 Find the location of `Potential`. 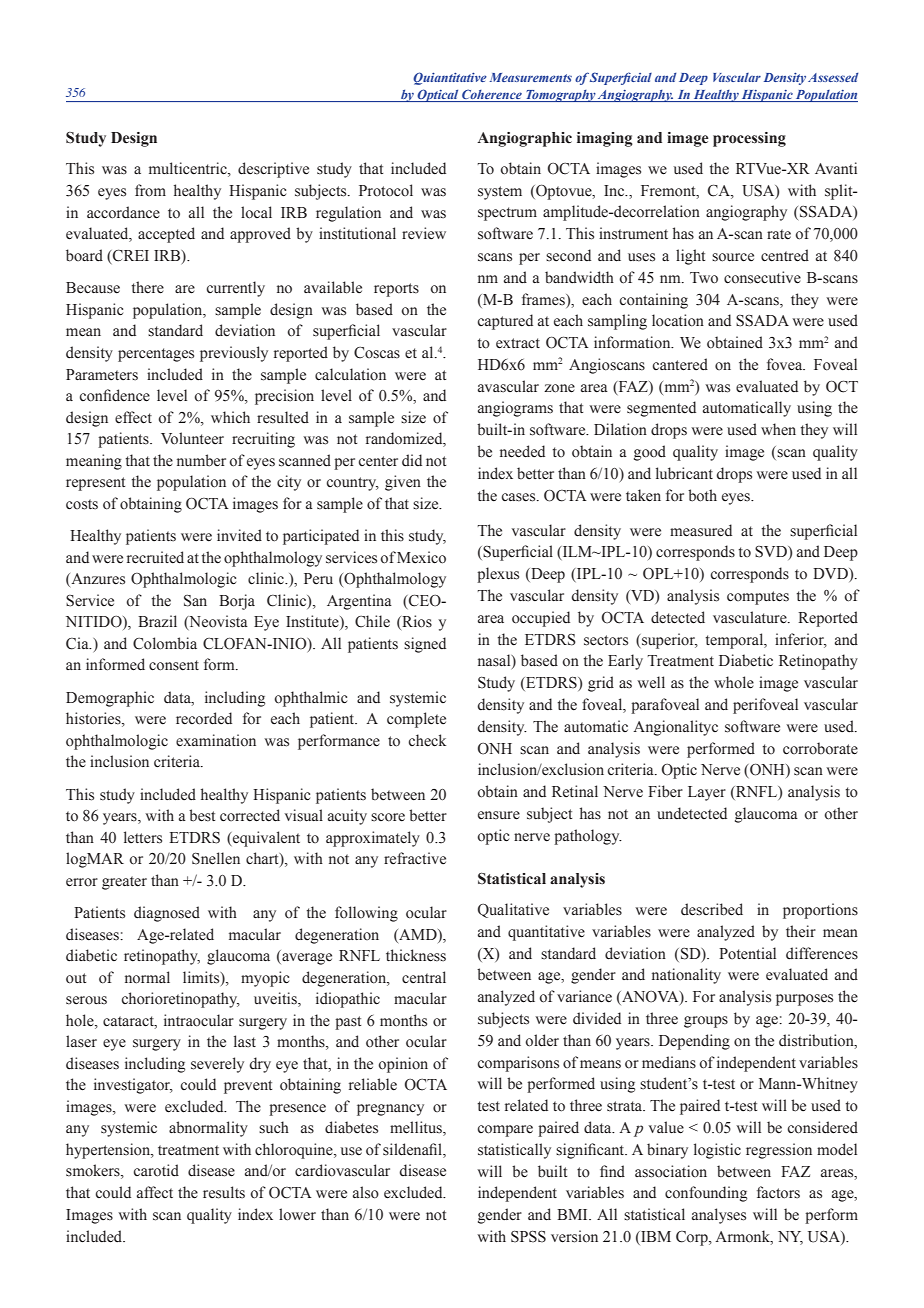

Potential is located at coordinates (747, 953).
